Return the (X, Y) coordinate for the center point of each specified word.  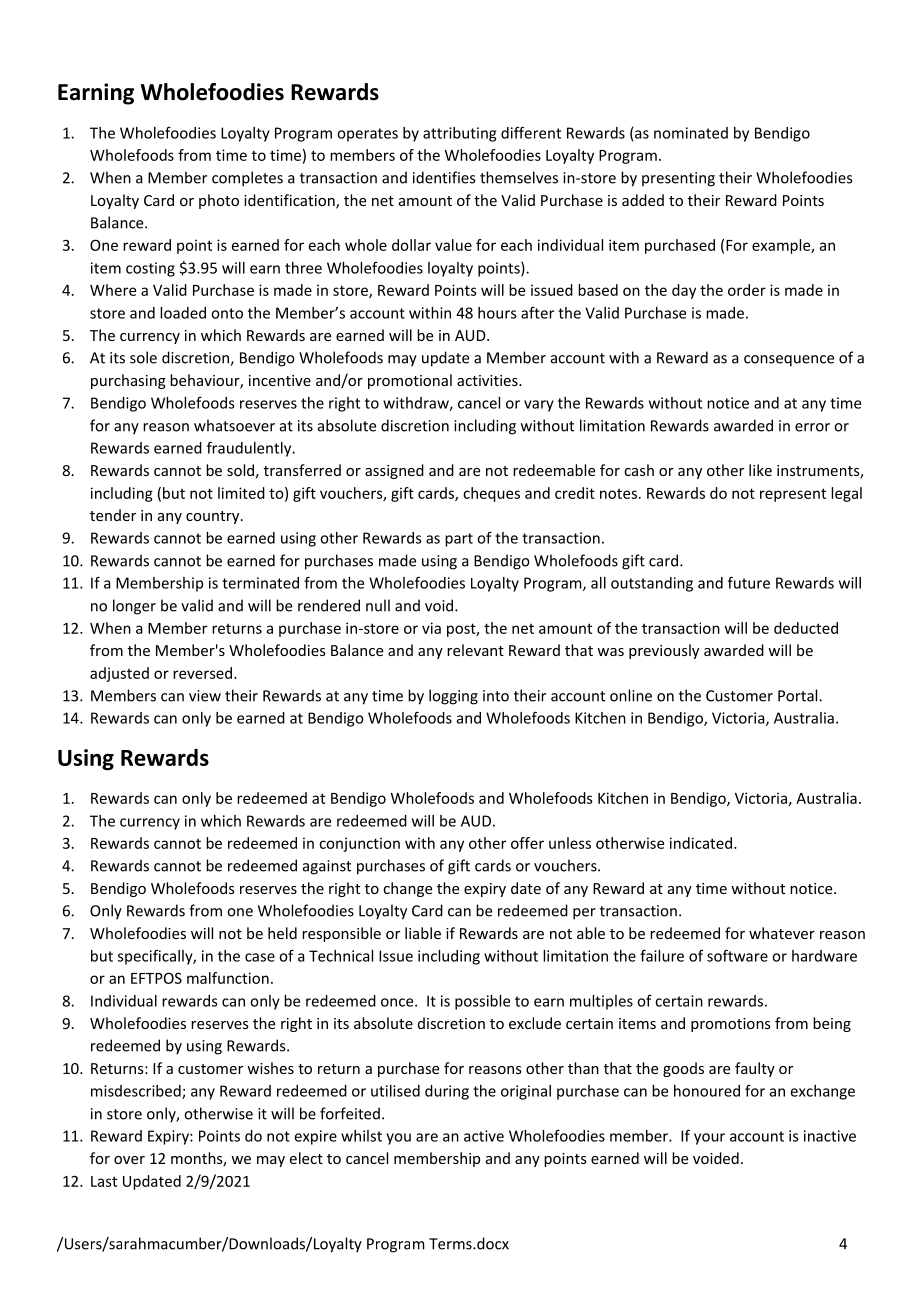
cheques (491, 494)
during (447, 1092)
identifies (444, 177)
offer (527, 843)
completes (247, 179)
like (760, 470)
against (327, 867)
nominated (691, 133)
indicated (701, 843)
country (214, 517)
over (129, 1160)
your (709, 1139)
